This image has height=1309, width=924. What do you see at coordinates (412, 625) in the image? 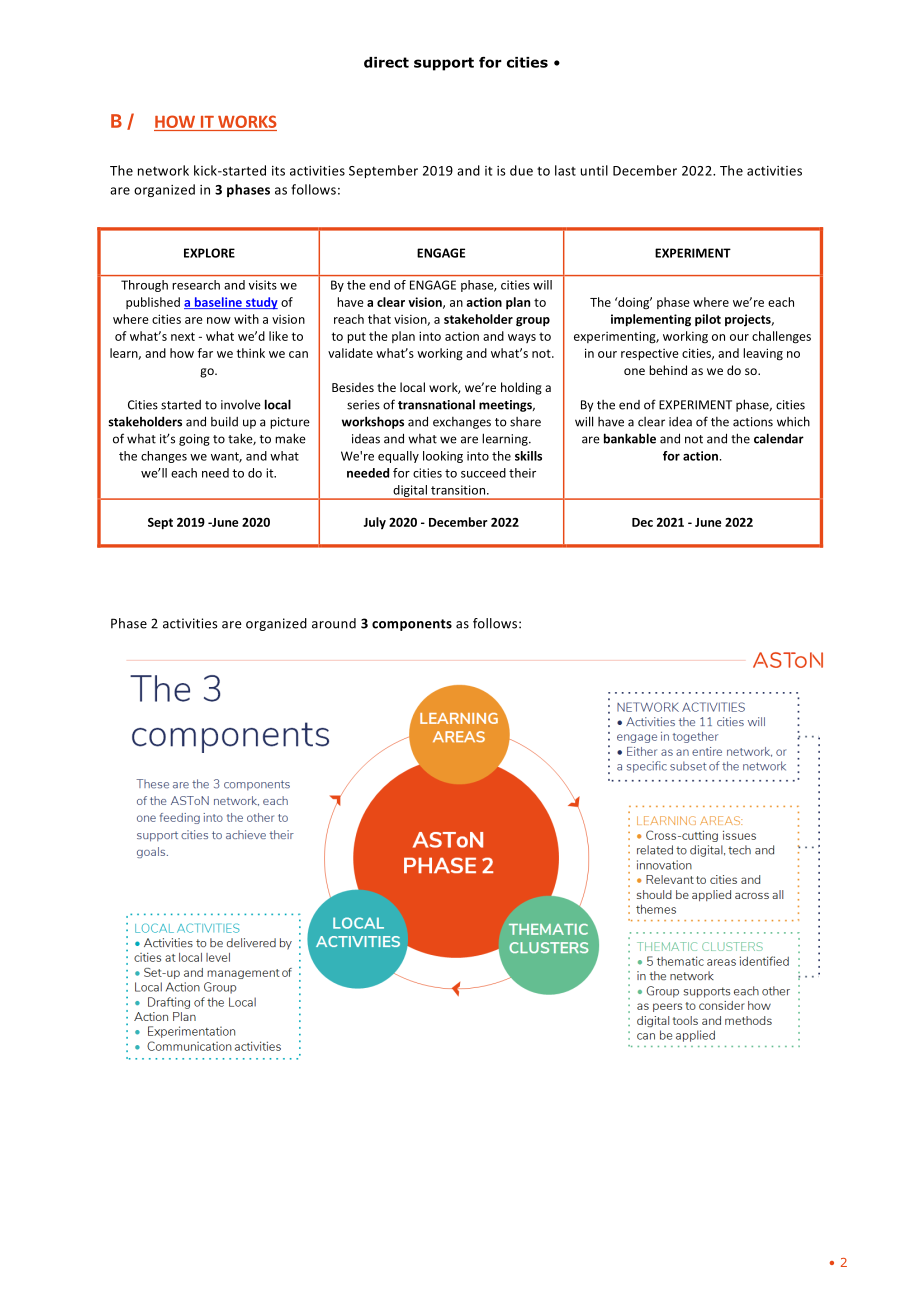
I see `components` at bounding box center [412, 625].
